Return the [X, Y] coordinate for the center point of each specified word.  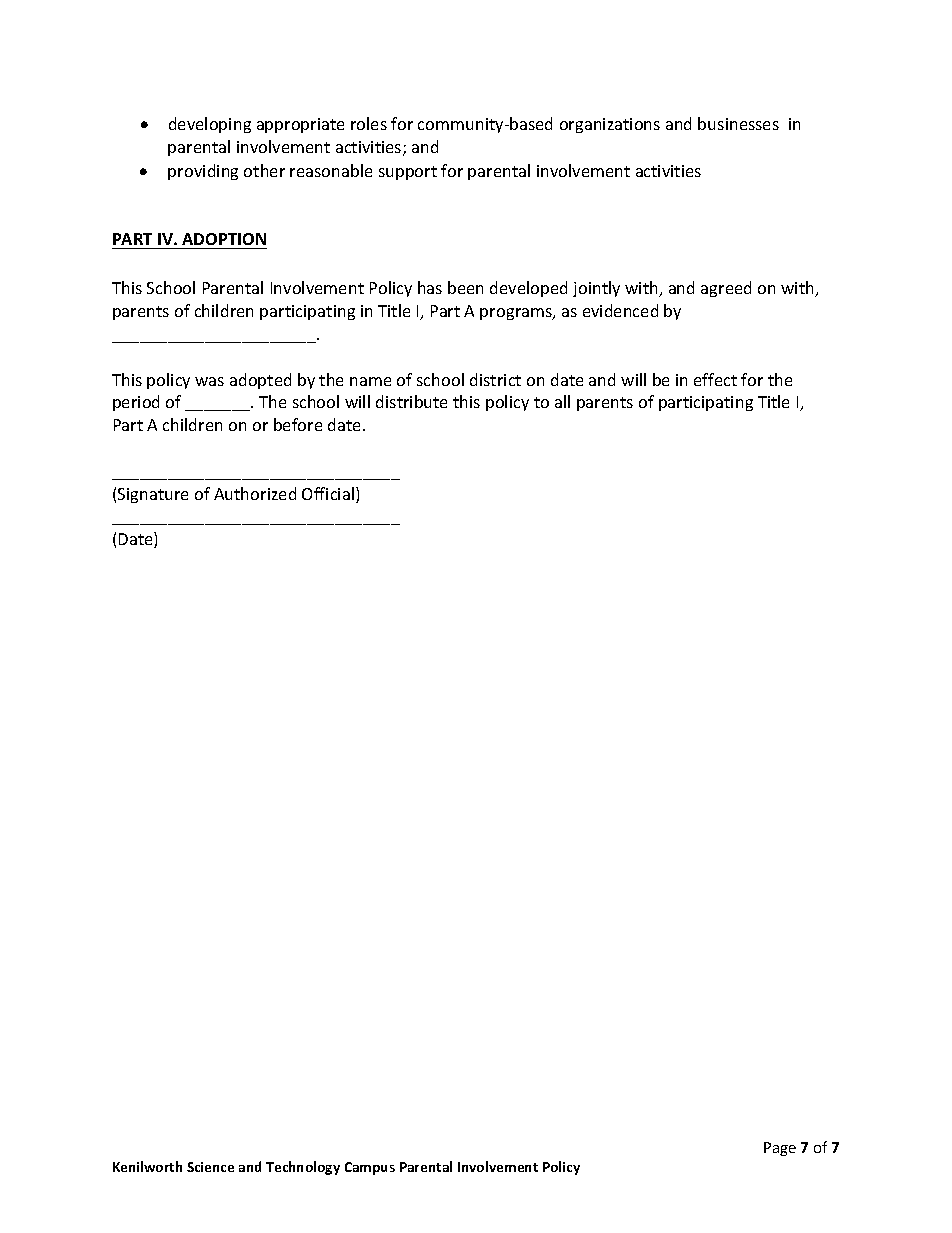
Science [210, 1167]
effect [715, 379]
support [408, 173]
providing [203, 172]
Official [328, 493]
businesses [738, 123]
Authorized [255, 493]
